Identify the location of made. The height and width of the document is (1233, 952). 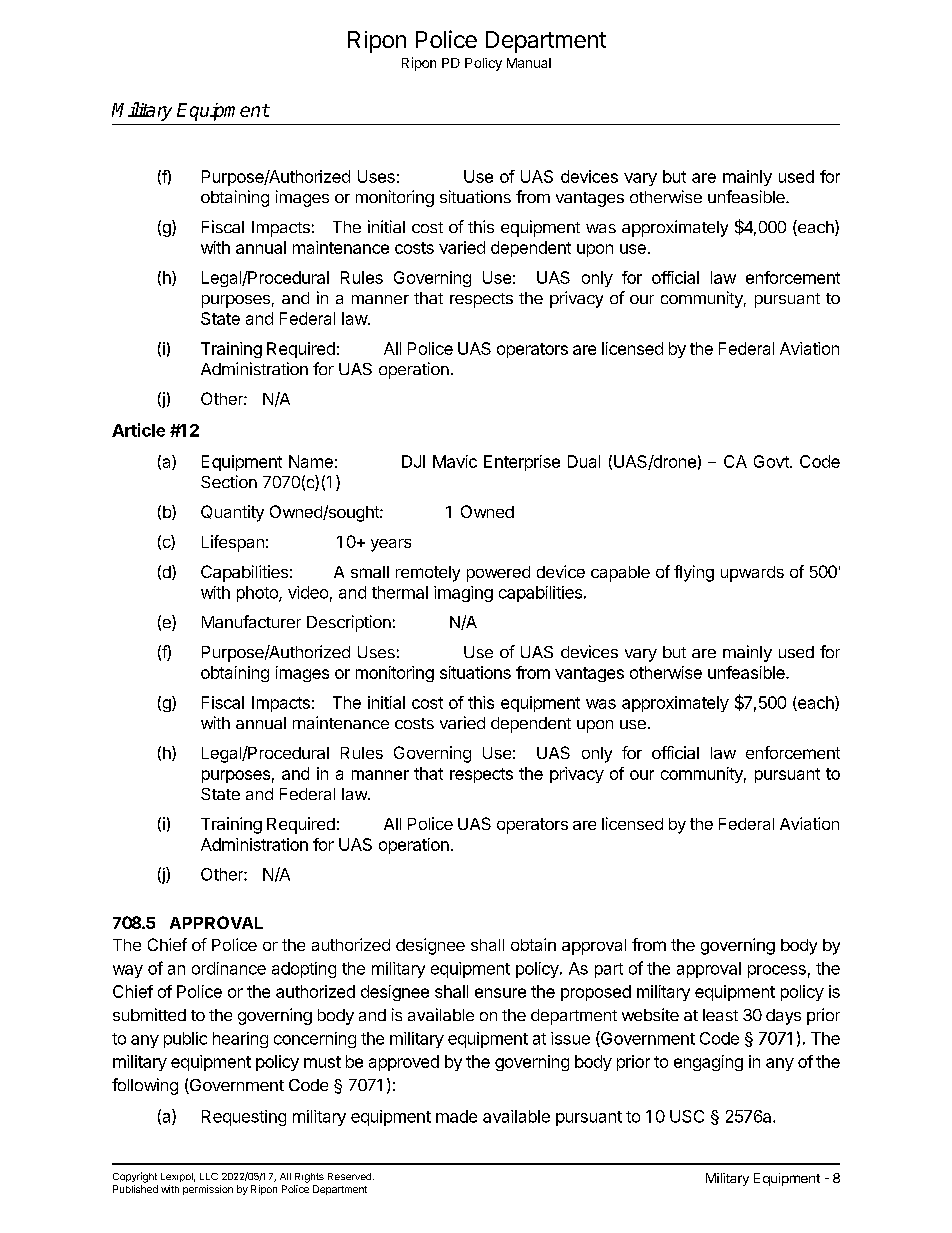
(456, 1116).
